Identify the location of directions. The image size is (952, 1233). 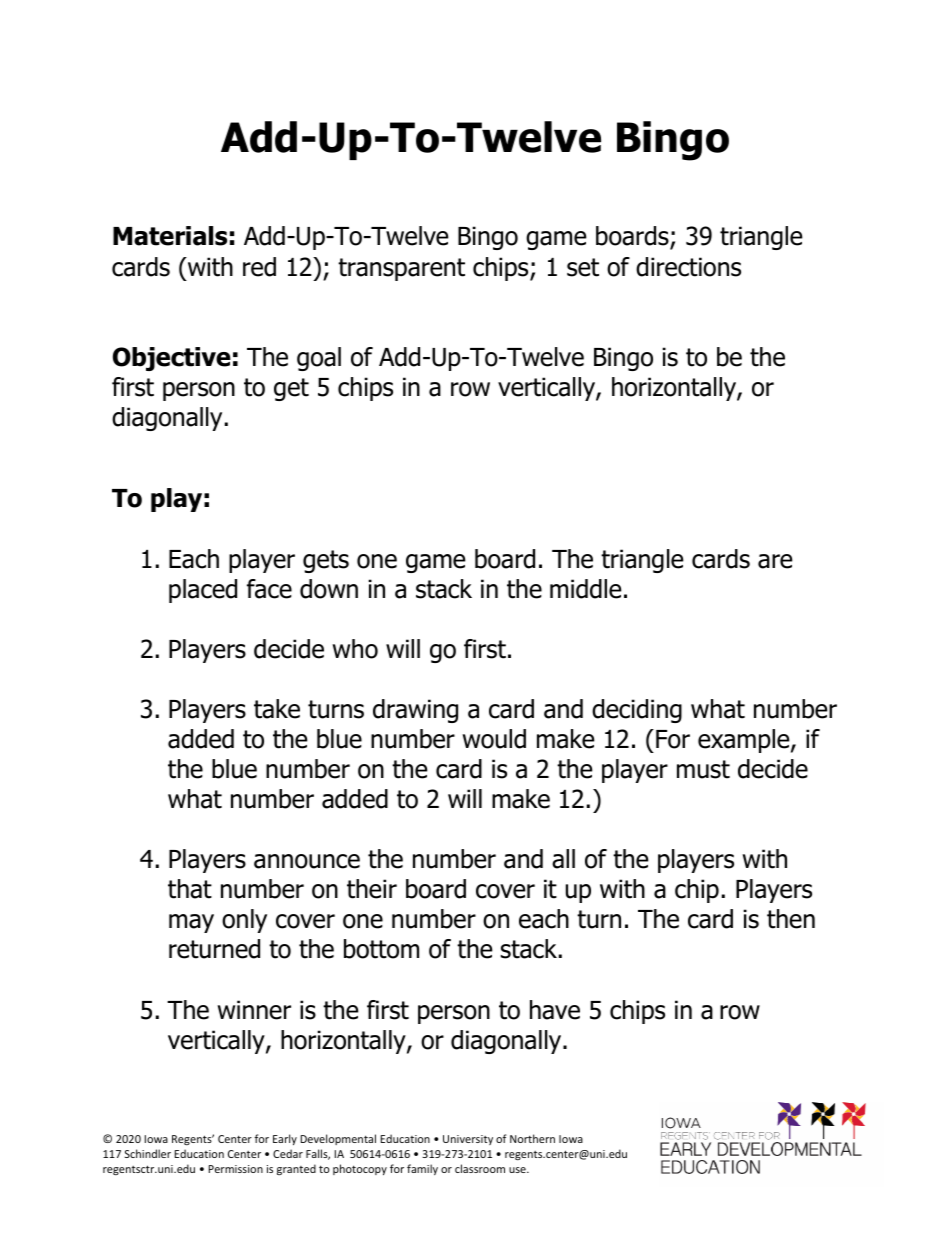
(688, 267).
